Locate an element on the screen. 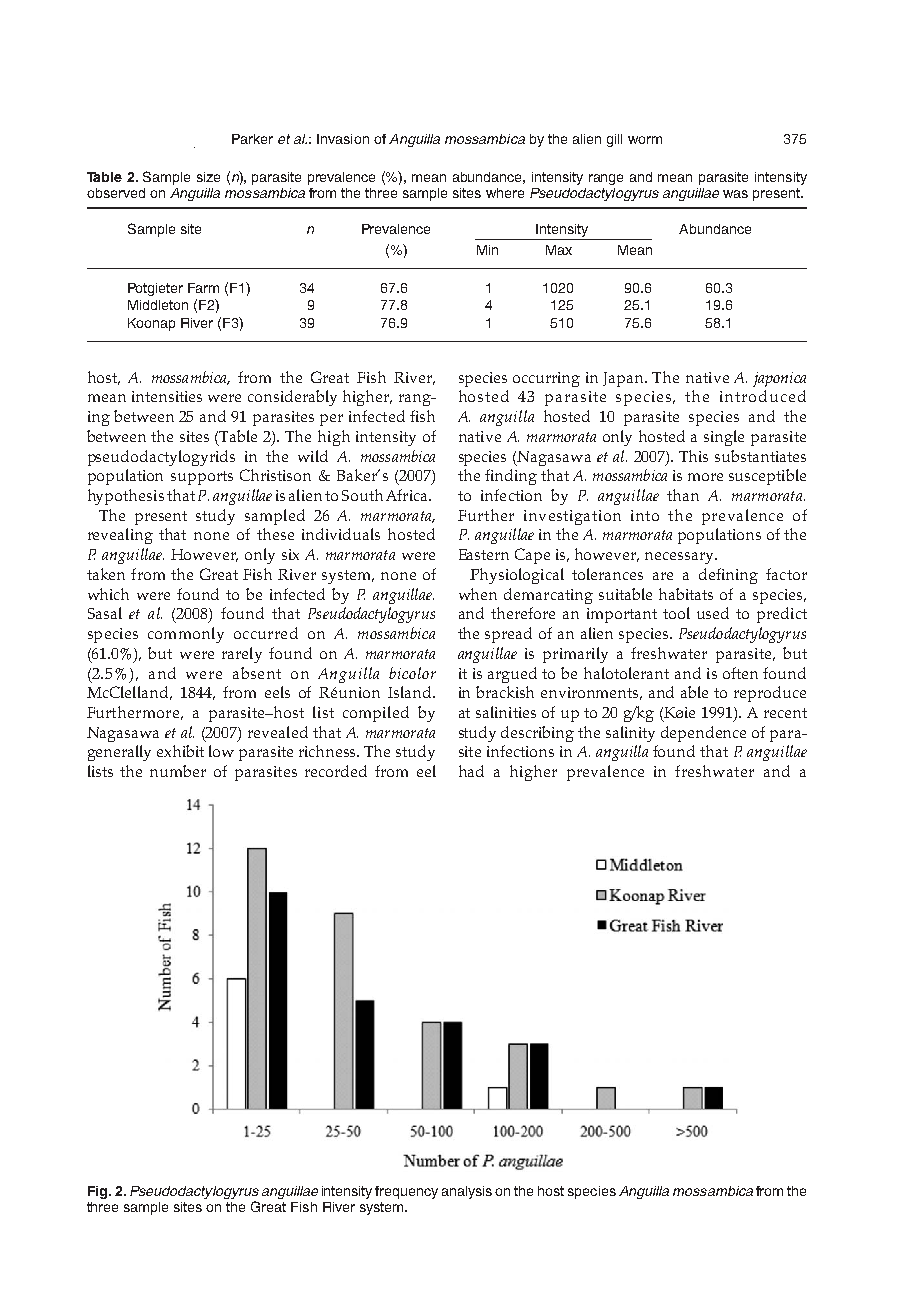 This screenshot has width=924, height=1307. bicolor is located at coordinates (412, 673).
